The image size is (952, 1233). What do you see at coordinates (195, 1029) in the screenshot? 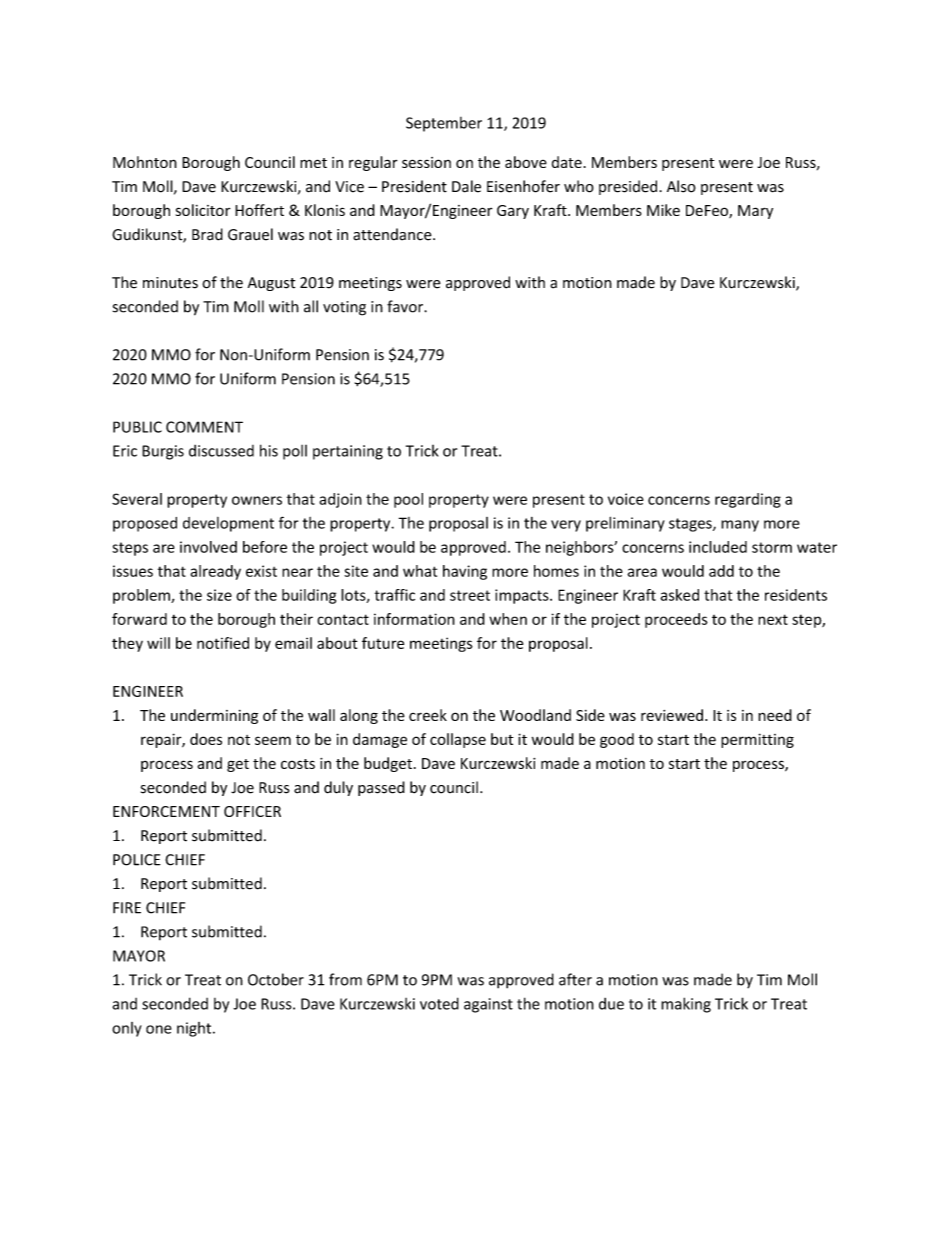
I see `night` at bounding box center [195, 1029].
